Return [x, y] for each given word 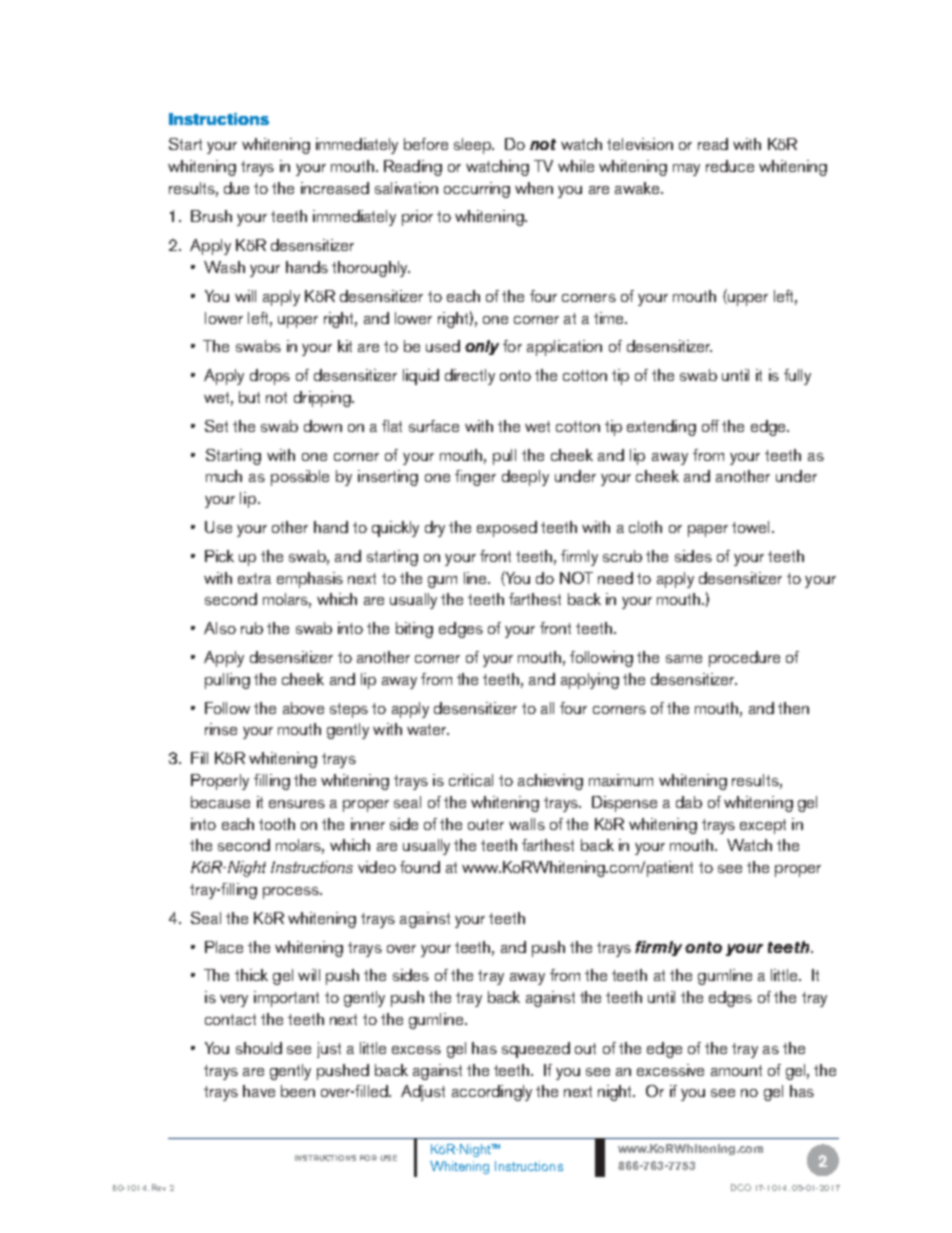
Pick [219, 556]
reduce [730, 166]
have [259, 1091]
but [249, 397]
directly [470, 377]
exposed [507, 529]
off [710, 426]
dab [689, 802]
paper [708, 531]
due [236, 188]
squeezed [536, 1050]
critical [471, 780]
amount [736, 1070]
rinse [221, 729]
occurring [477, 190]
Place [224, 947]
